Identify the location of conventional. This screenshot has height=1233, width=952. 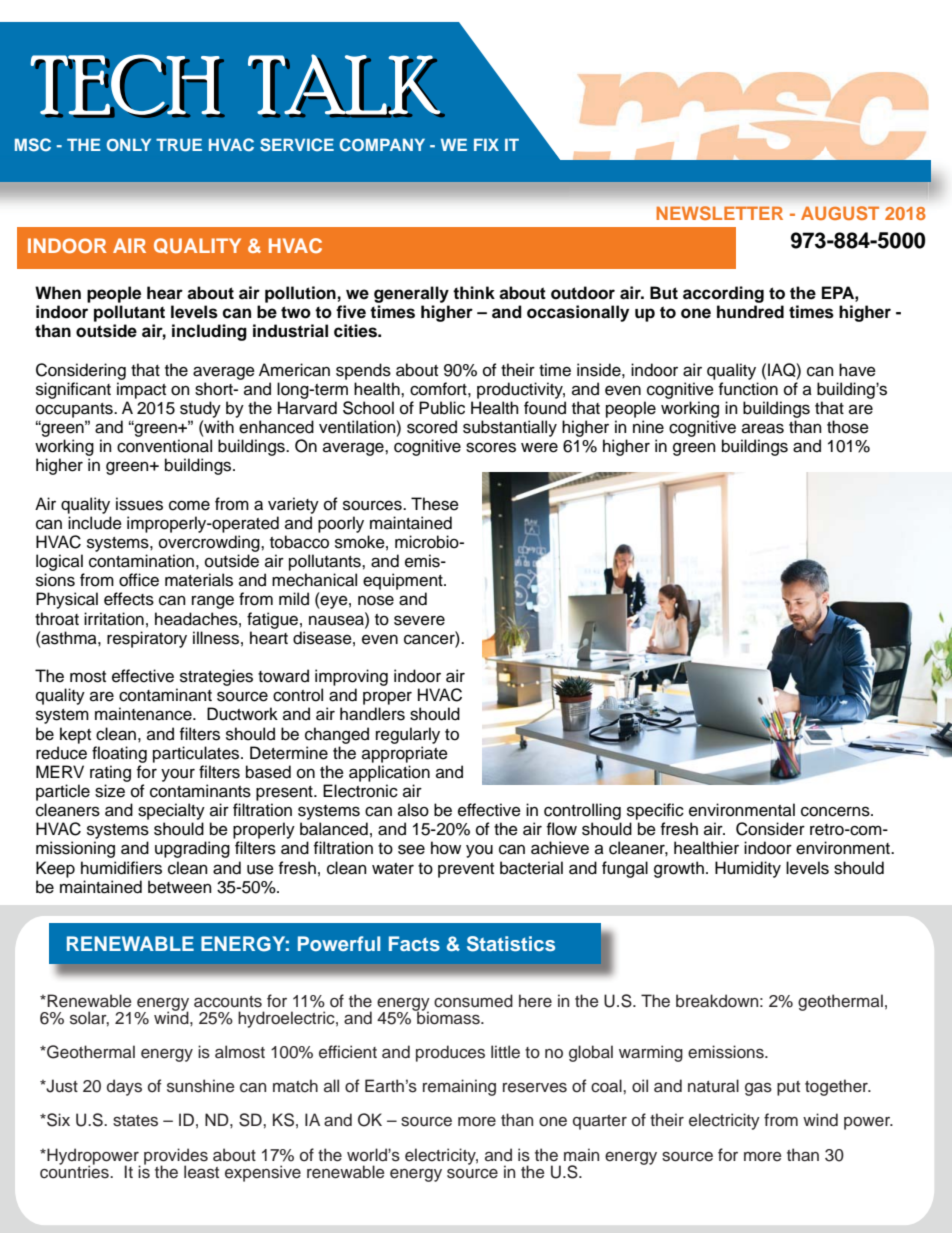
(164, 446).
